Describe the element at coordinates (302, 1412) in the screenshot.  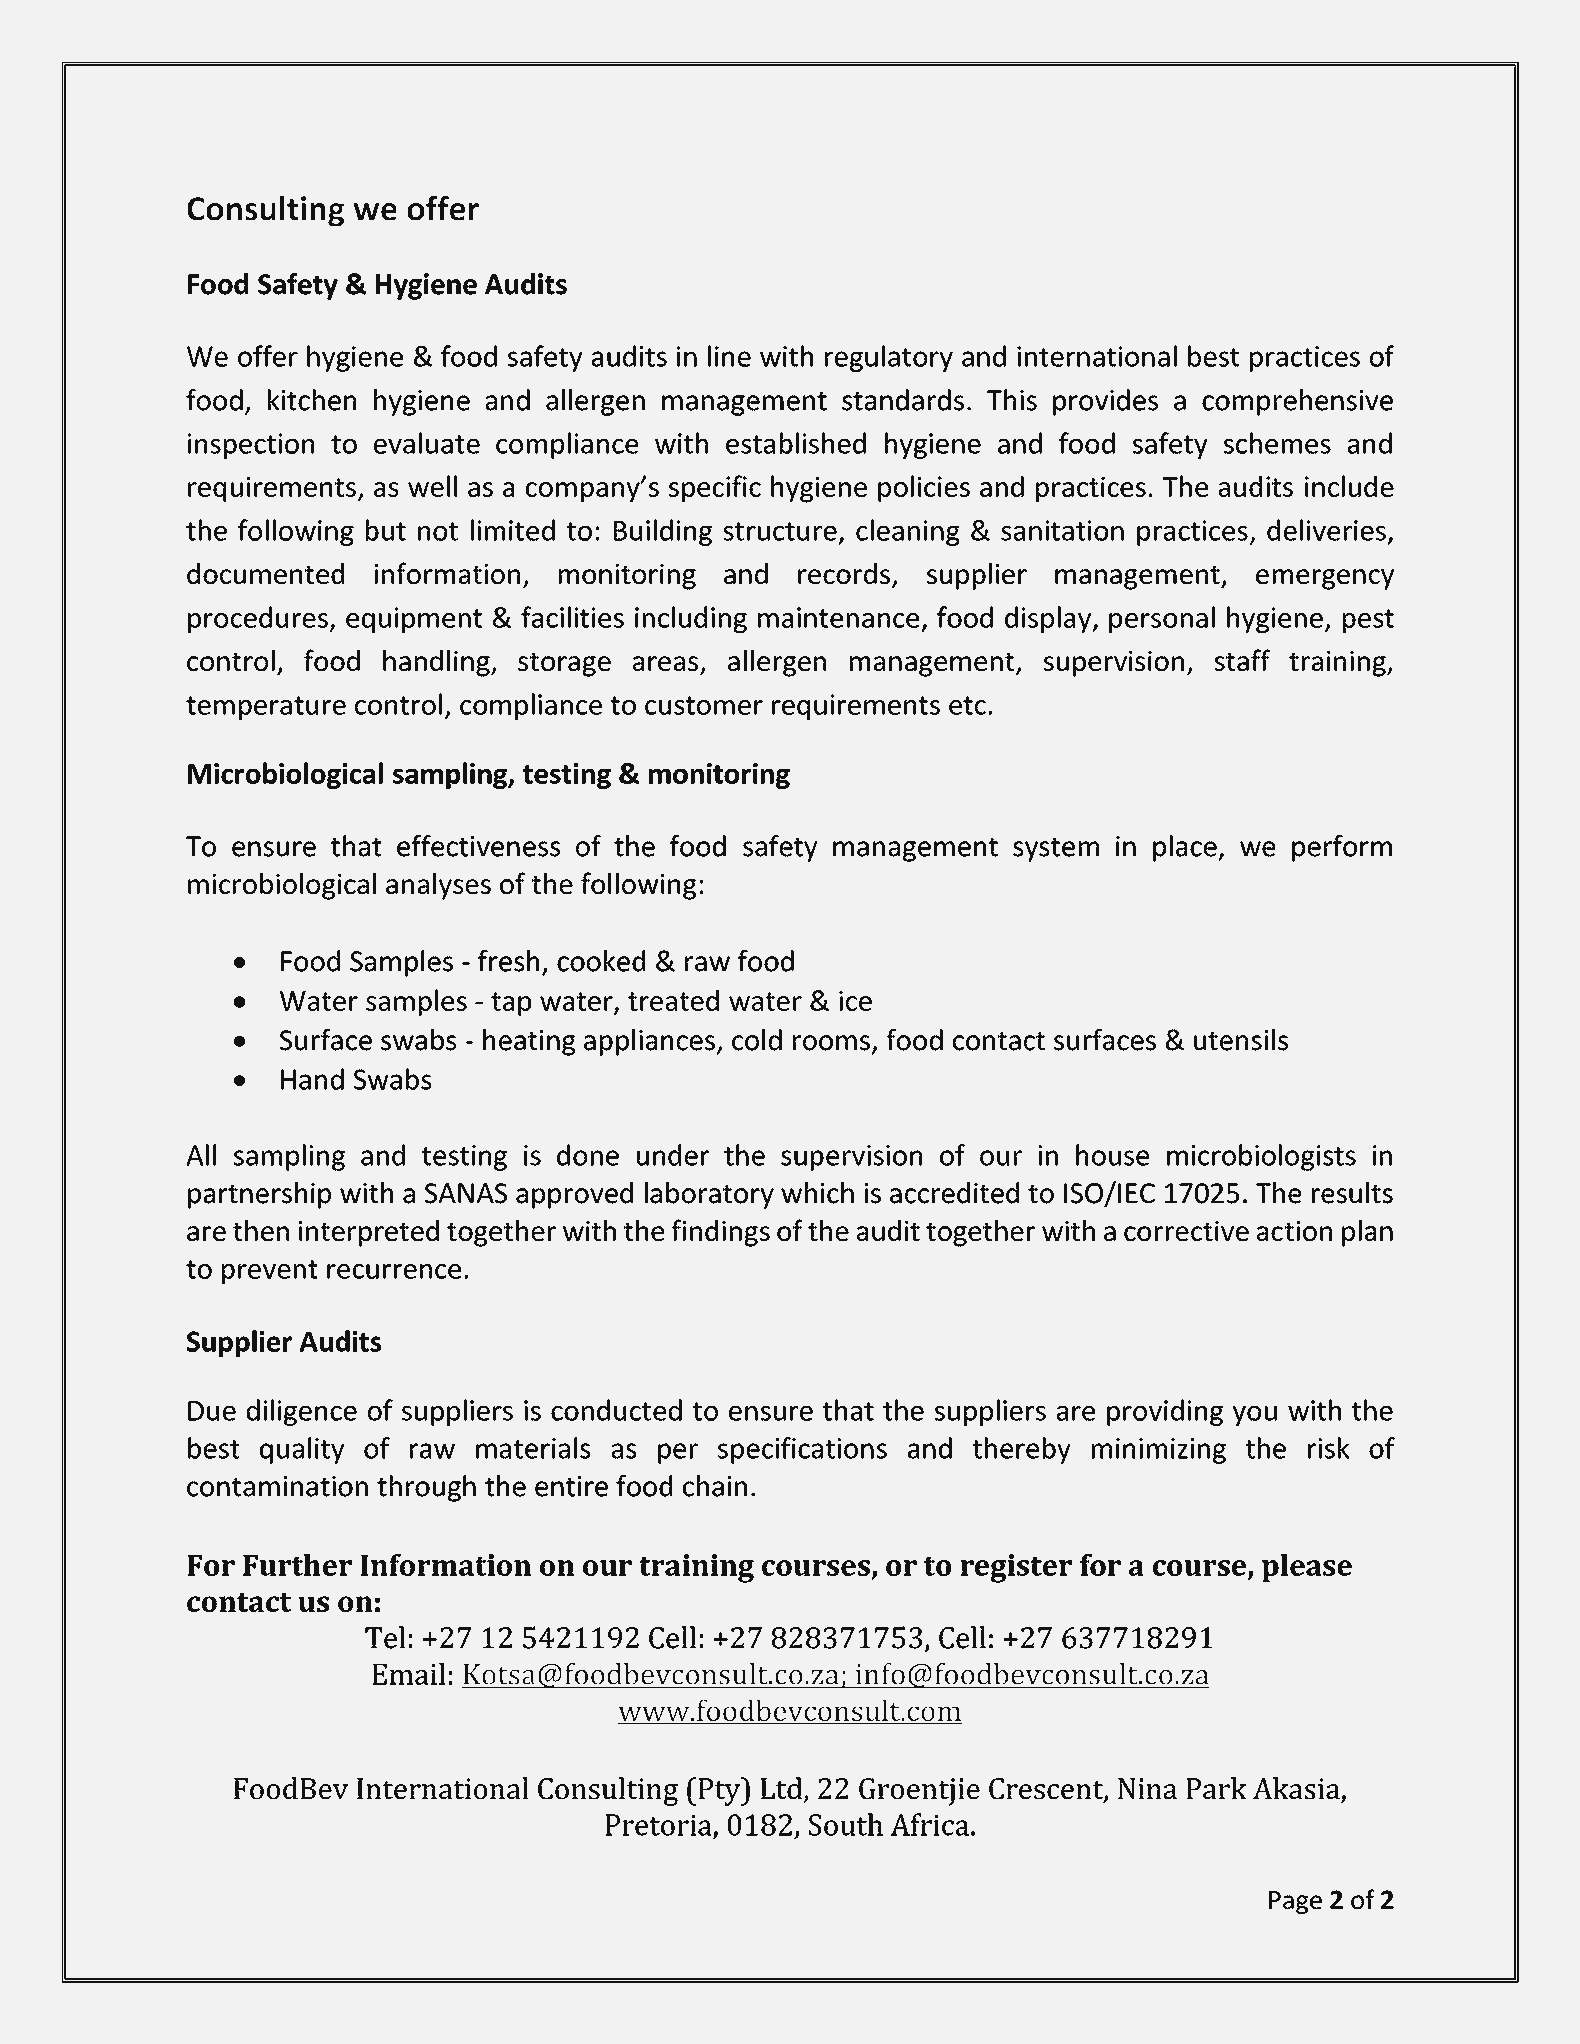
I see `diligence` at that location.
